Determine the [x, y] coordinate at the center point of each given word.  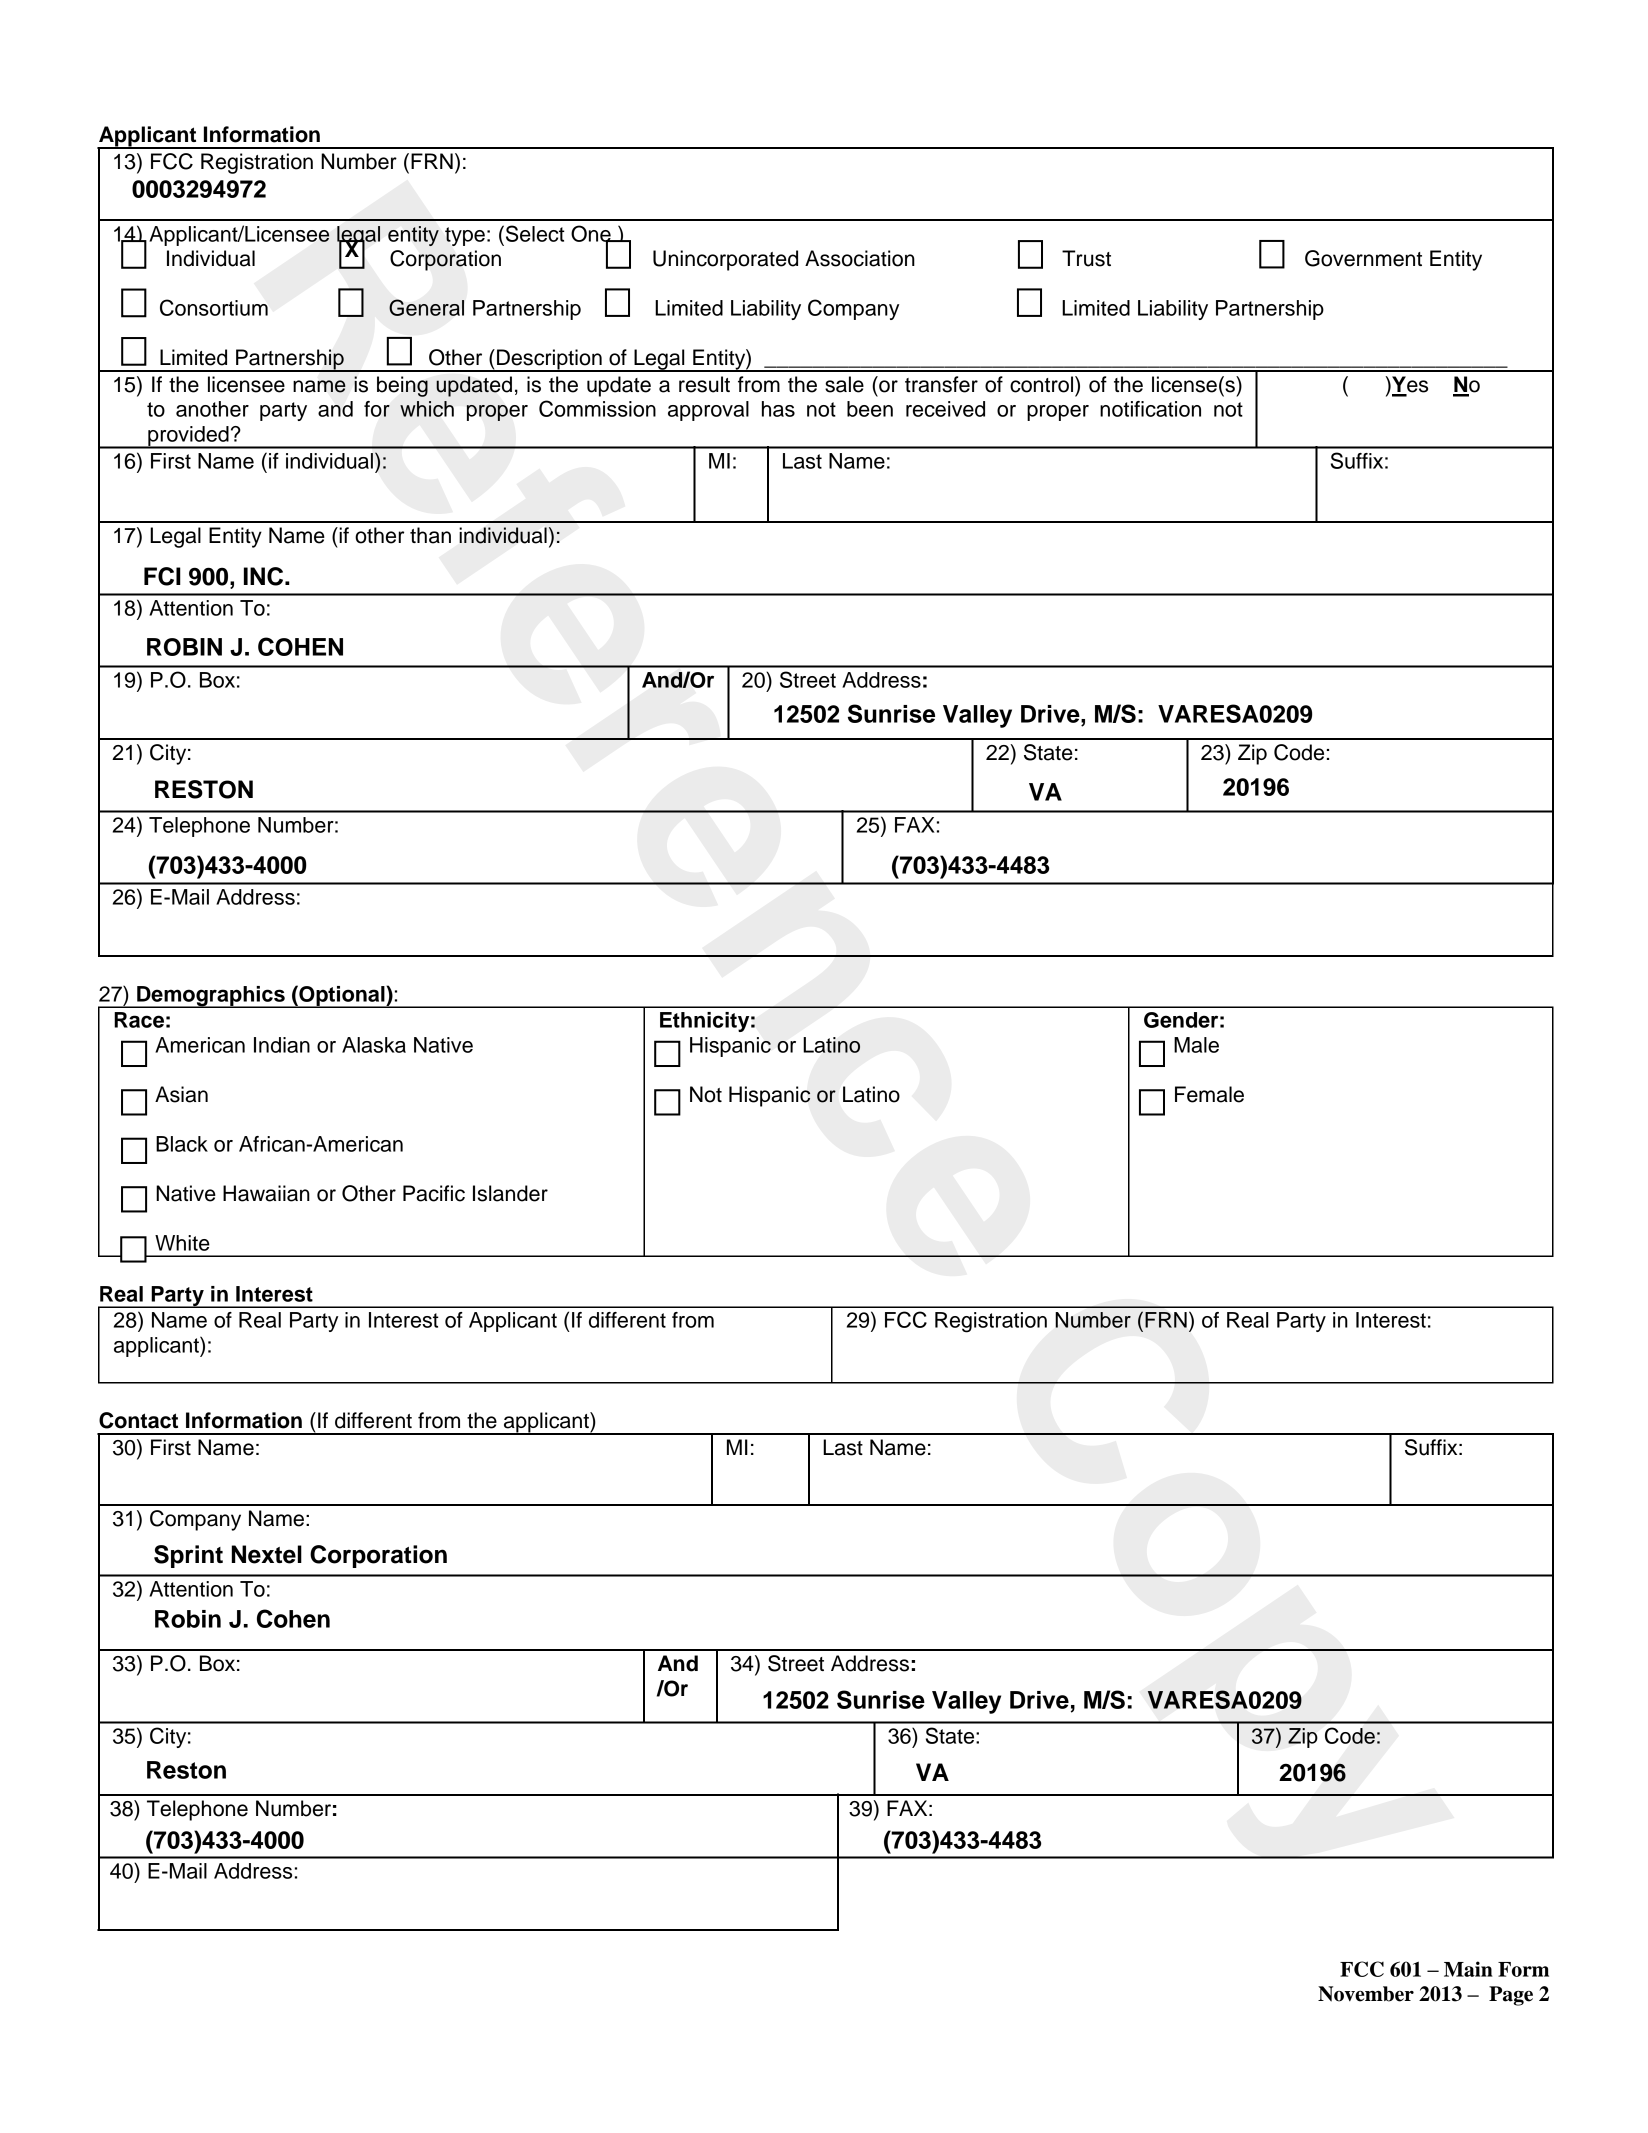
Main [1468, 1969]
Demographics [211, 997]
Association [860, 258]
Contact [138, 1420]
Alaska [374, 1045]
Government [1363, 258]
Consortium [214, 307]
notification [1150, 409]
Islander [510, 1193]
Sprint [188, 1556]
